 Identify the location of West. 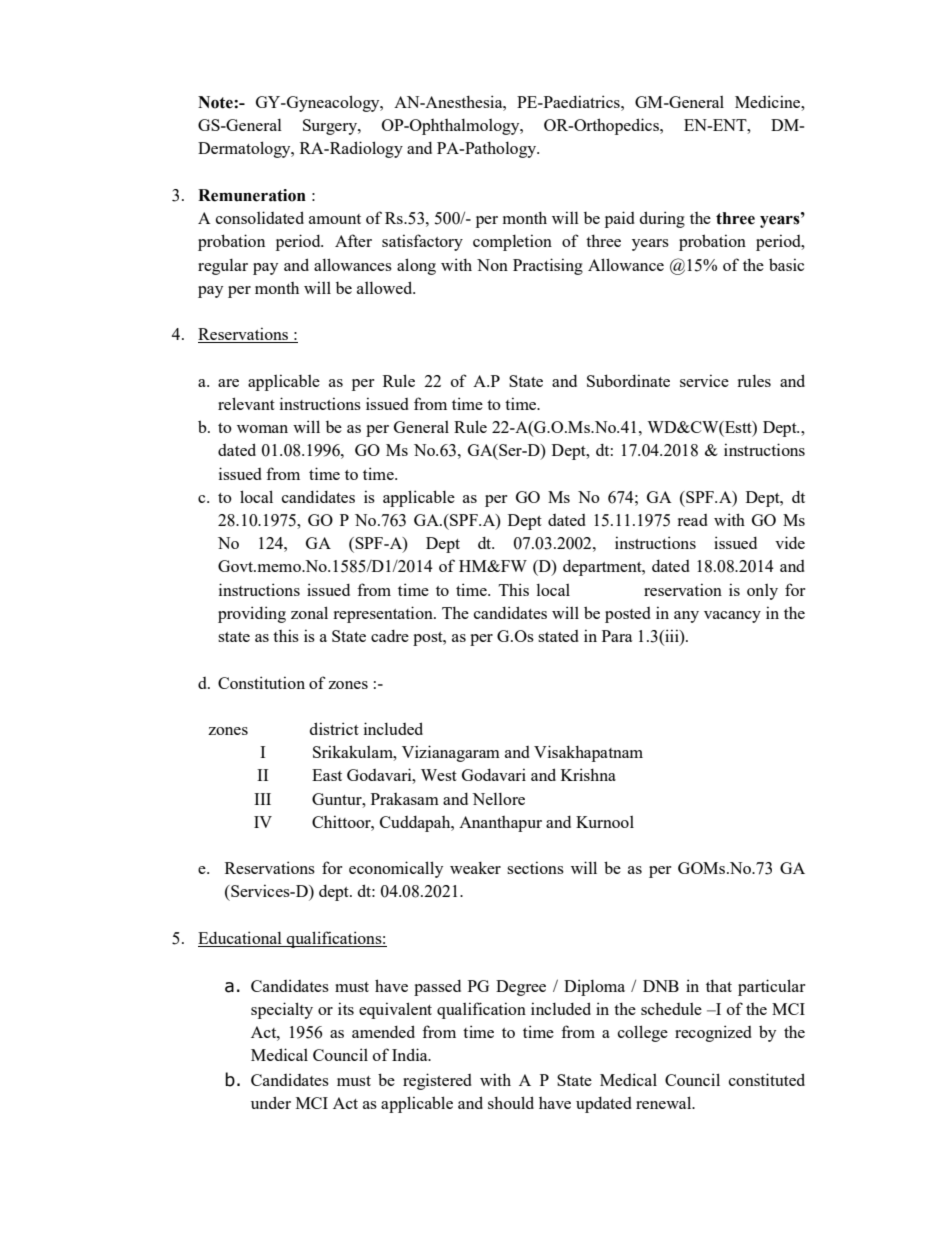
(439, 775).
